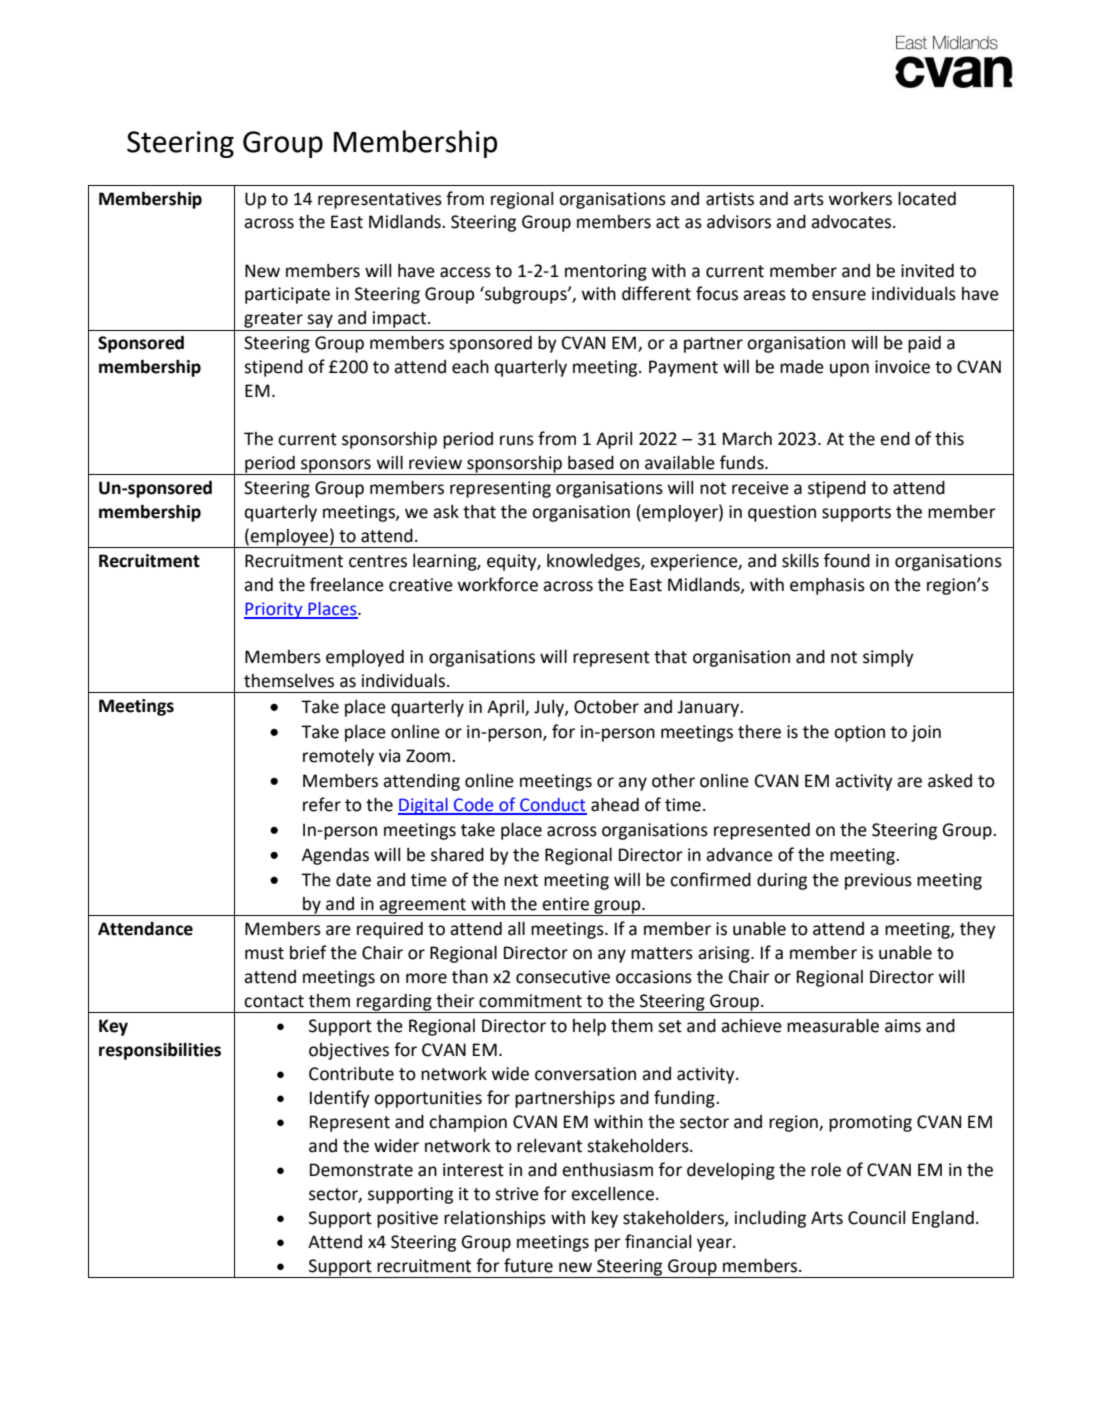 The width and height of the image is (1093, 1415). What do you see at coordinates (338, 757) in the image?
I see `remotely` at bounding box center [338, 757].
